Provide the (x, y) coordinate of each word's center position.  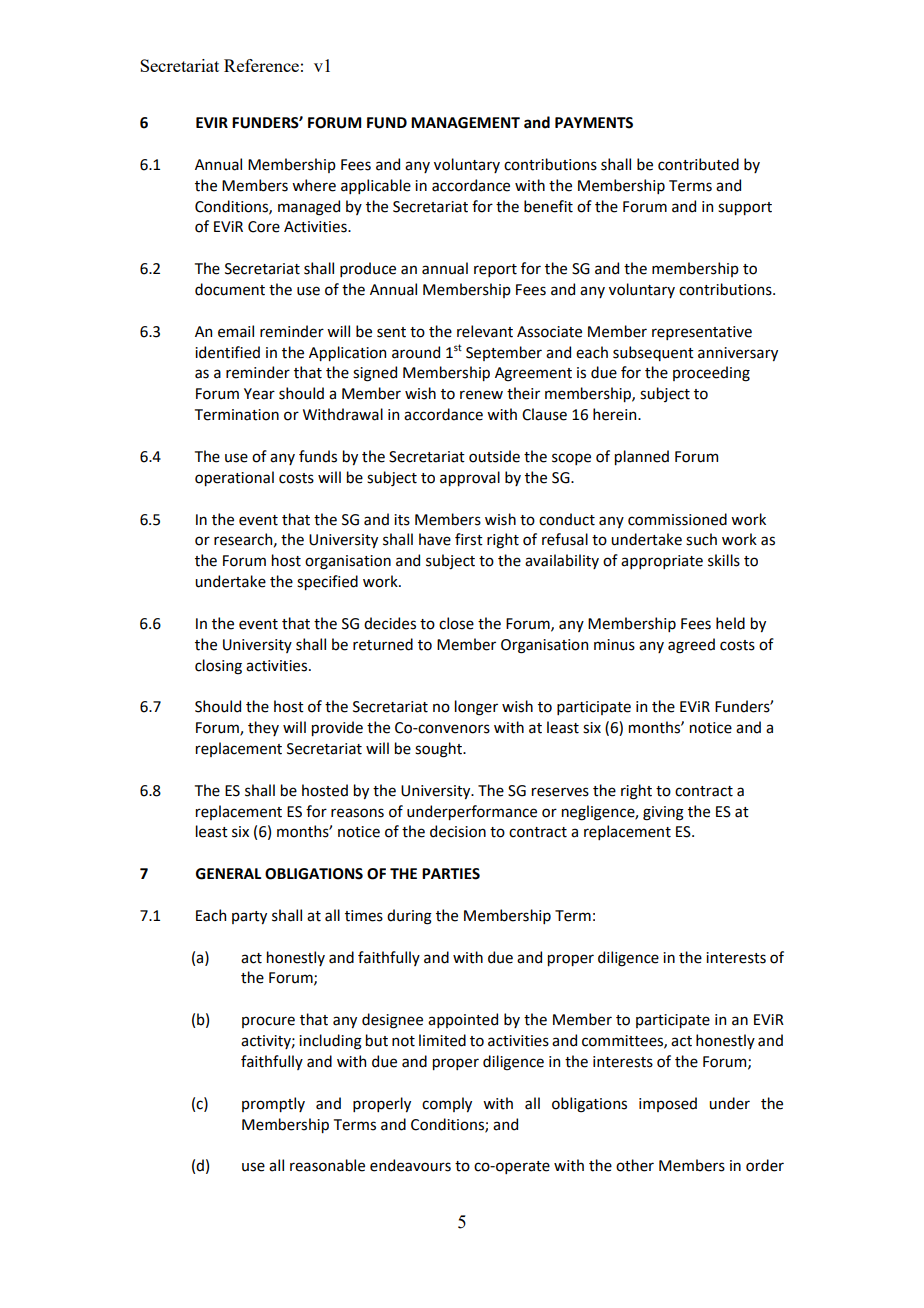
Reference (261, 65)
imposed (668, 1104)
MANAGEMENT (465, 123)
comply (447, 1104)
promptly (273, 1104)
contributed (698, 164)
